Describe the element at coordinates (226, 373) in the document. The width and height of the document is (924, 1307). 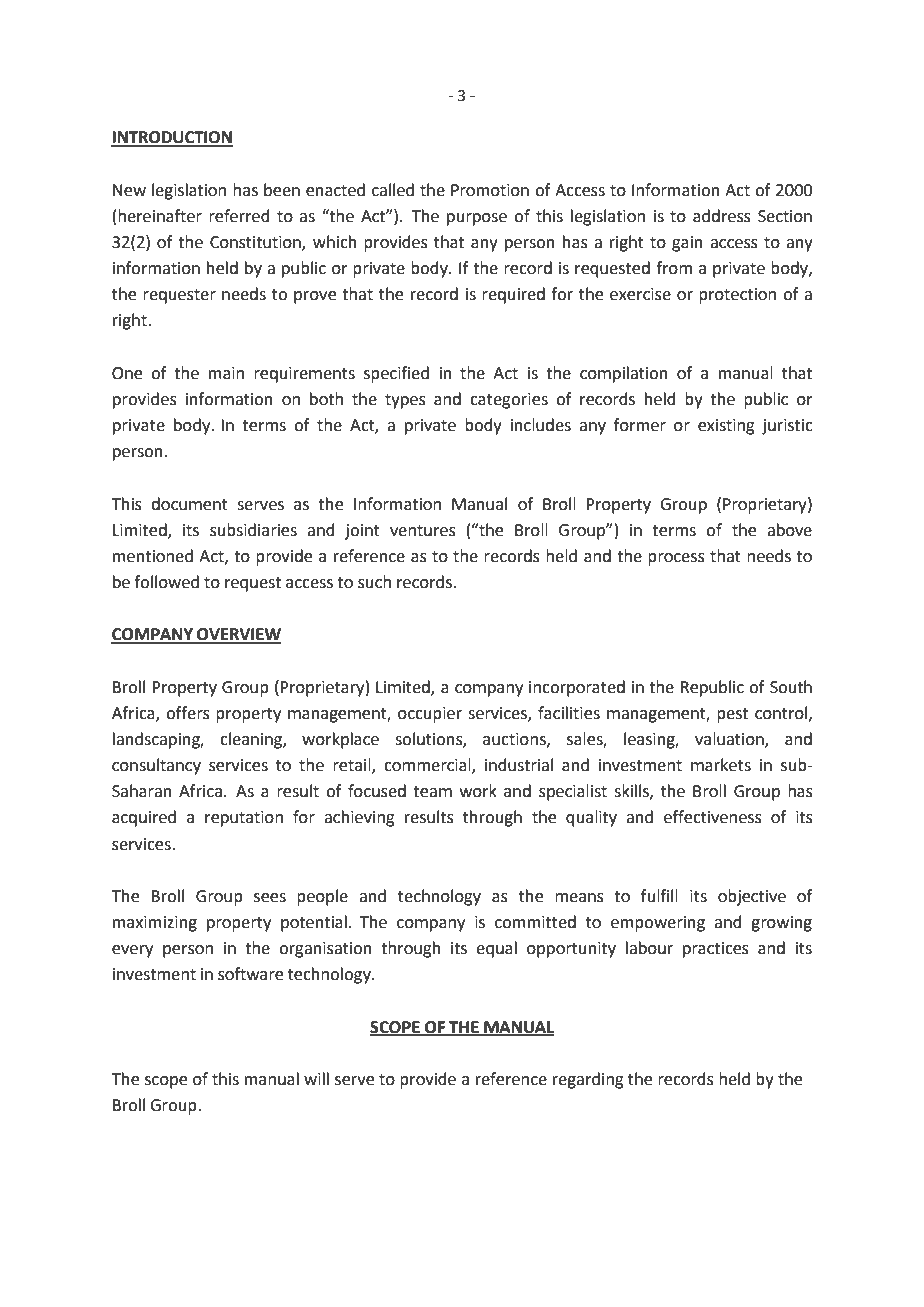
I see `main` at that location.
